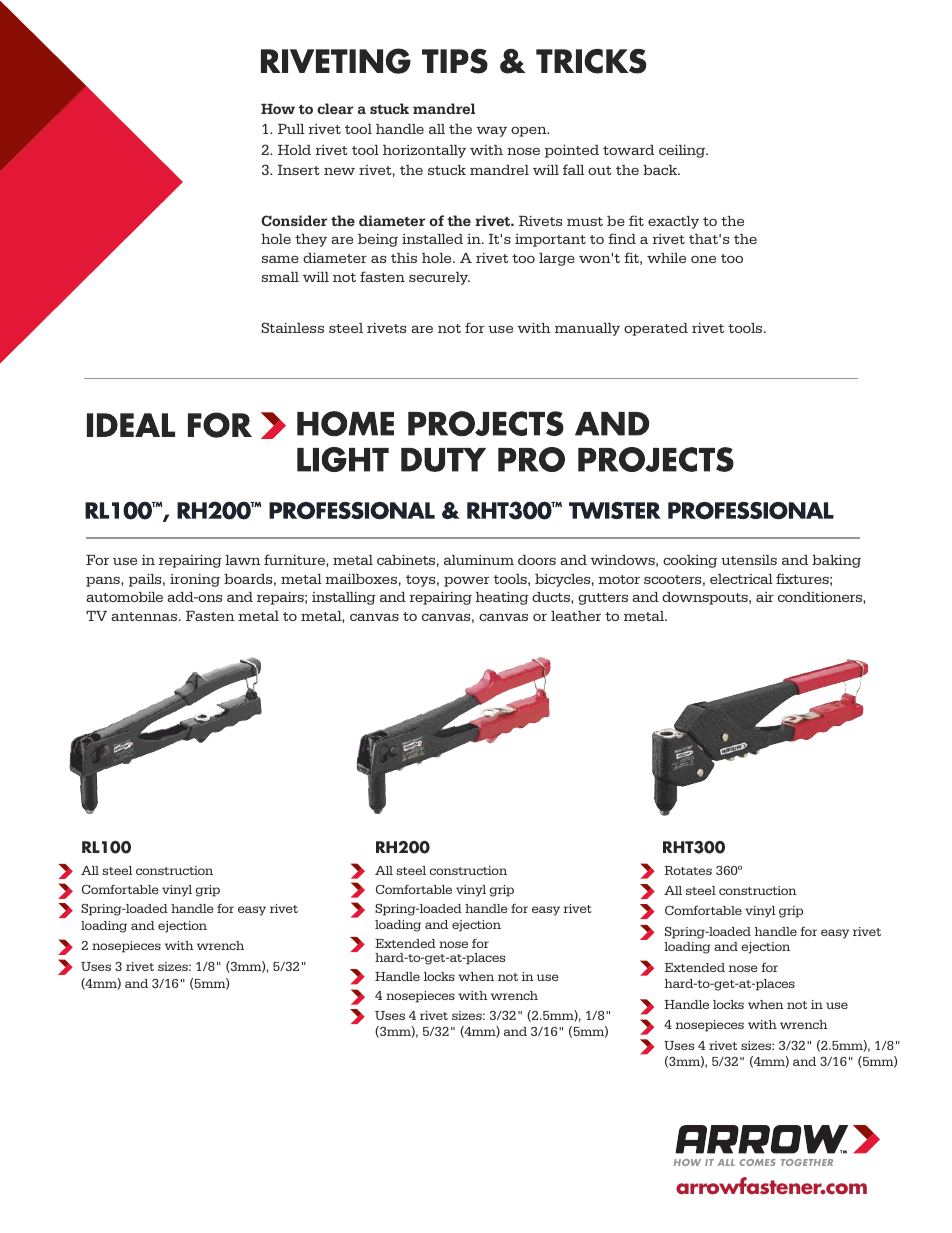  What do you see at coordinates (291, 129) in the screenshot?
I see `Pull` at bounding box center [291, 129].
